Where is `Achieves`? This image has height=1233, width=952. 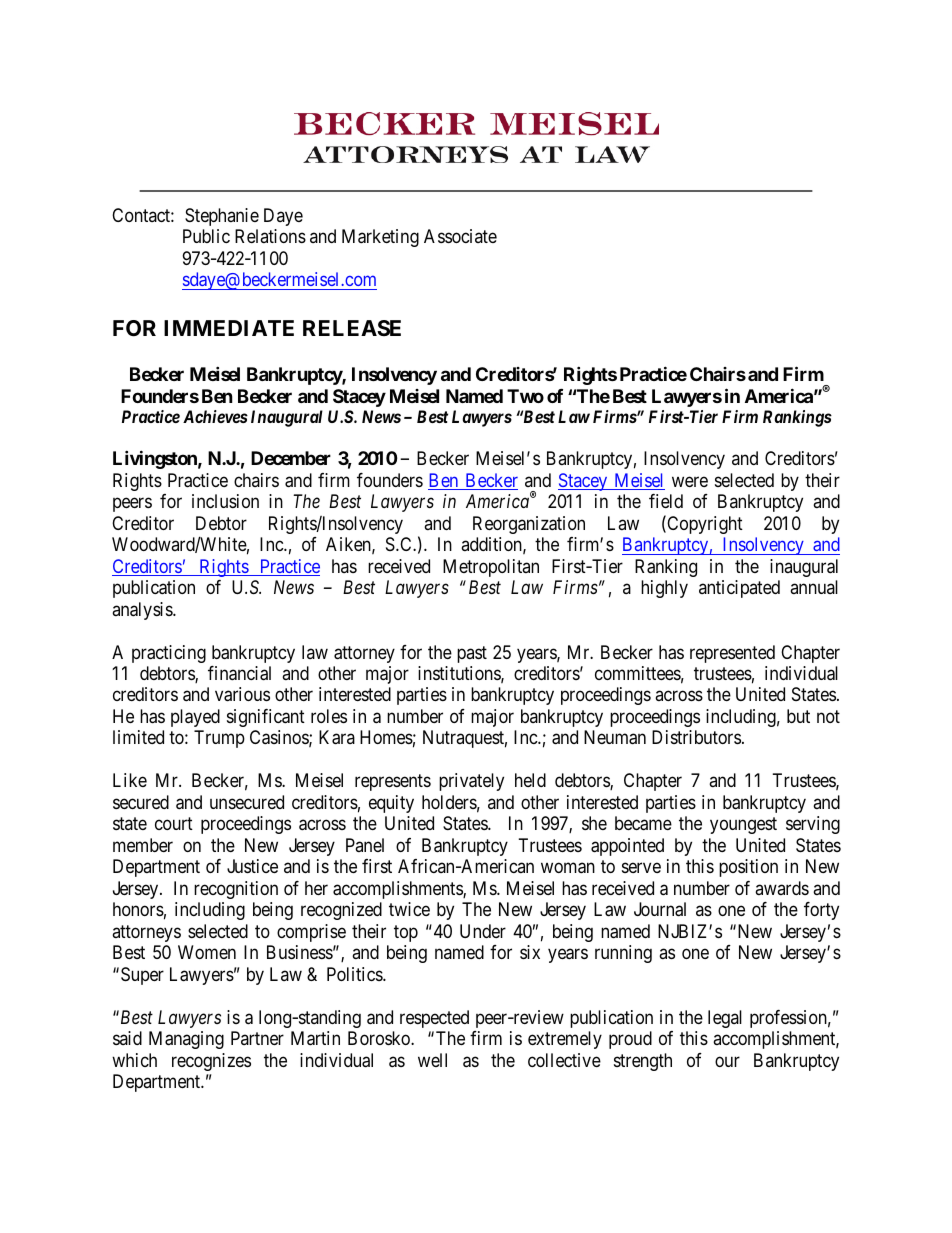 Achieves is located at coordinates (215, 416).
